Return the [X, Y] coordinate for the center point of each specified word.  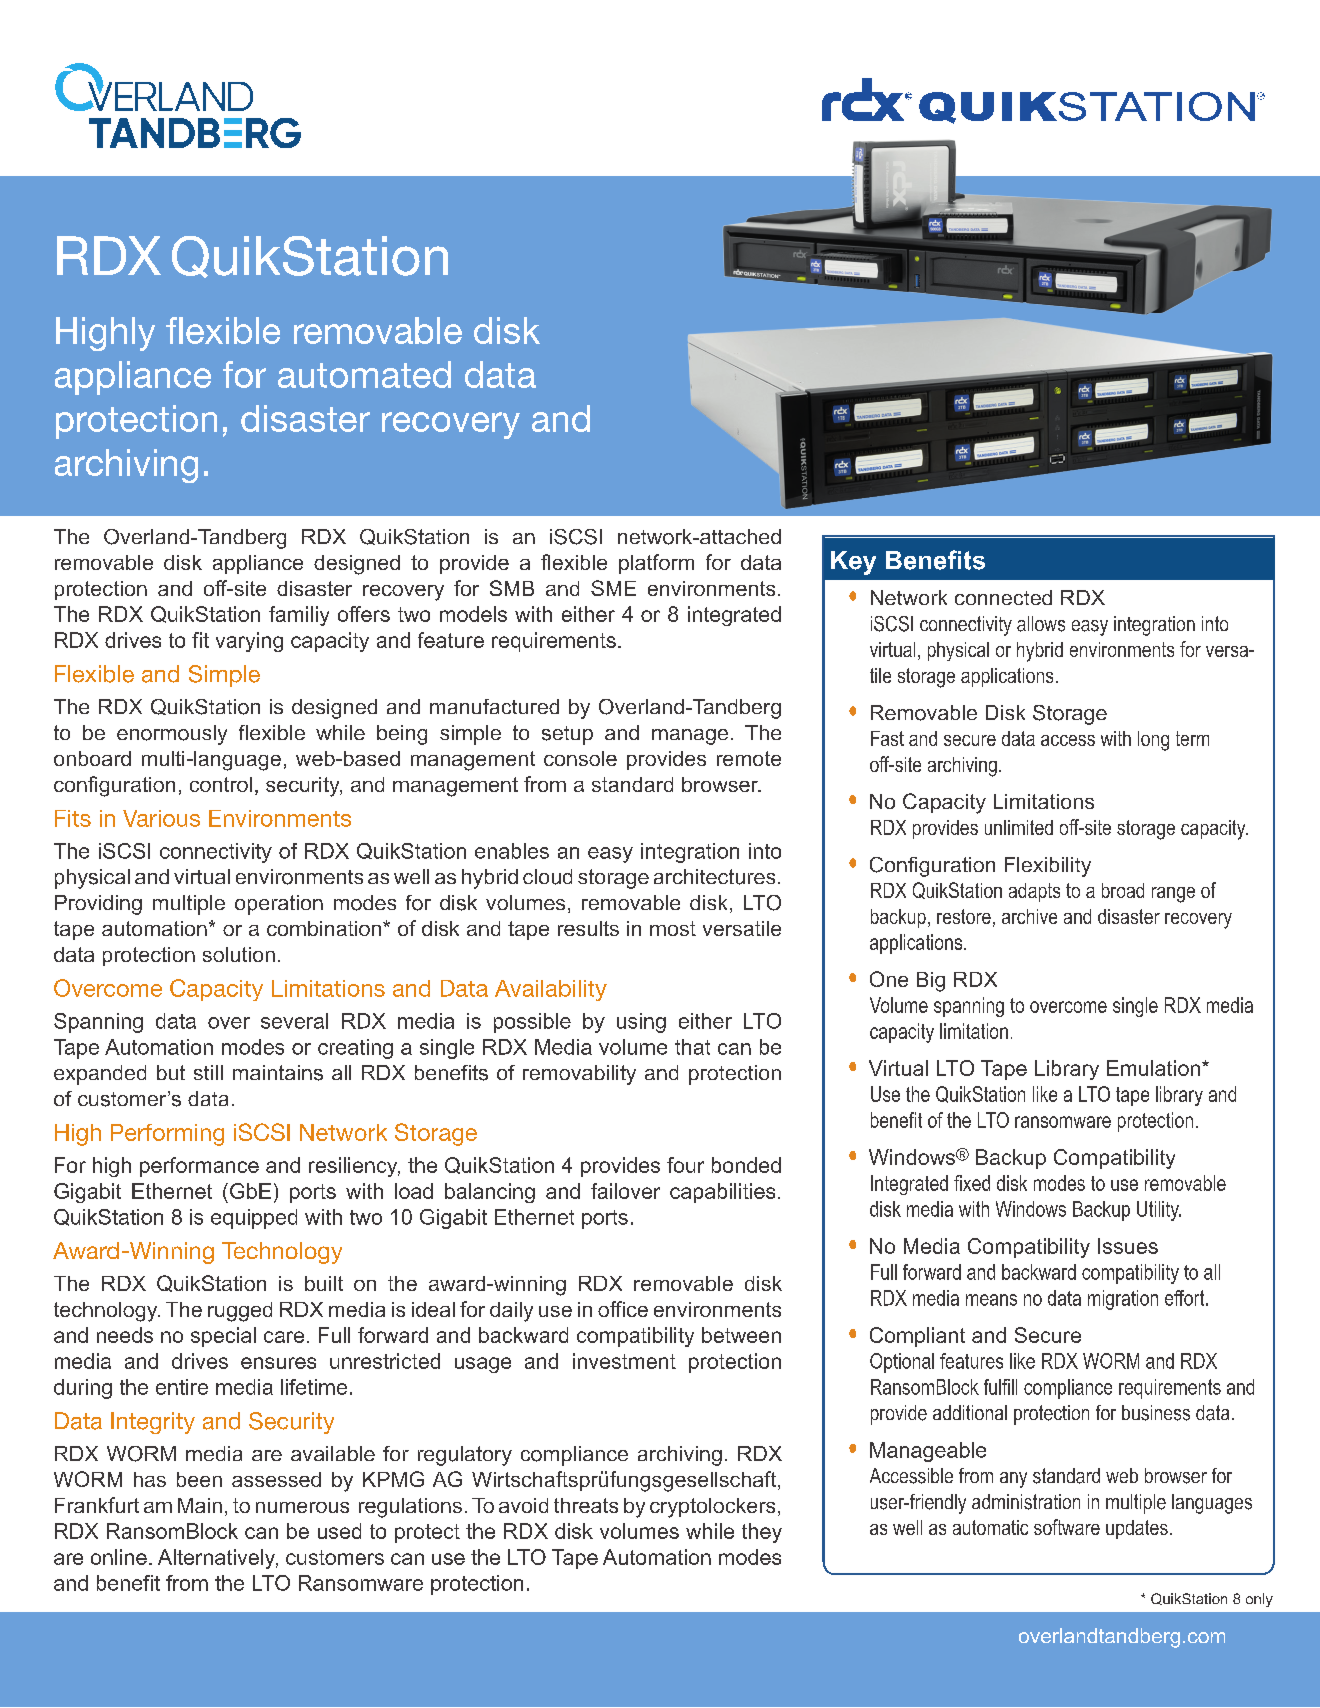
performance [199, 1167]
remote [749, 758]
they [762, 1533]
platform [656, 564]
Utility [1159, 1211]
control [221, 784]
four [685, 1165]
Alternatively [218, 1559]
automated [364, 374]
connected [1003, 597]
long [1153, 741]
